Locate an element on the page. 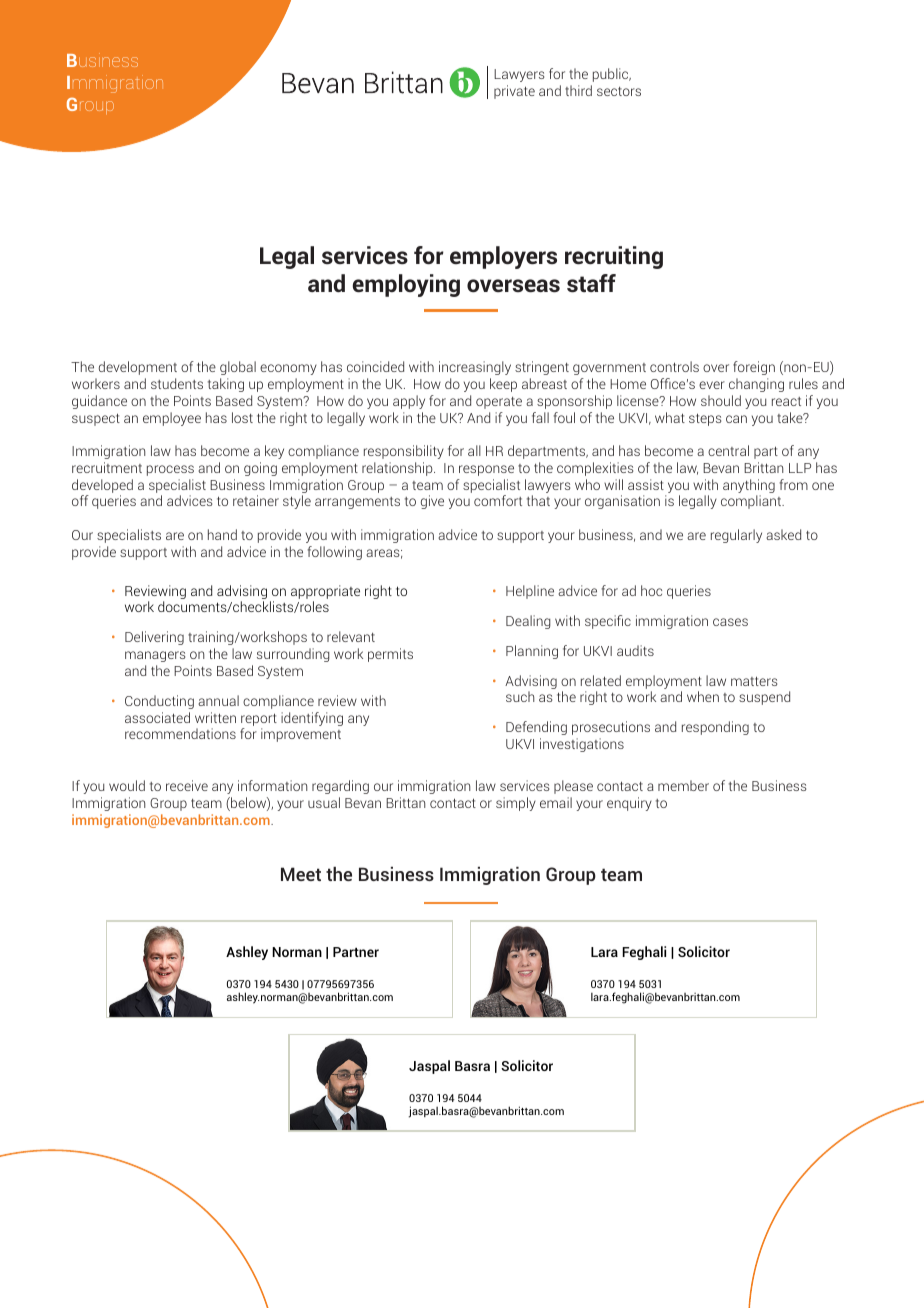 The width and height of the document is (924, 1308). development is located at coordinates (138, 368).
